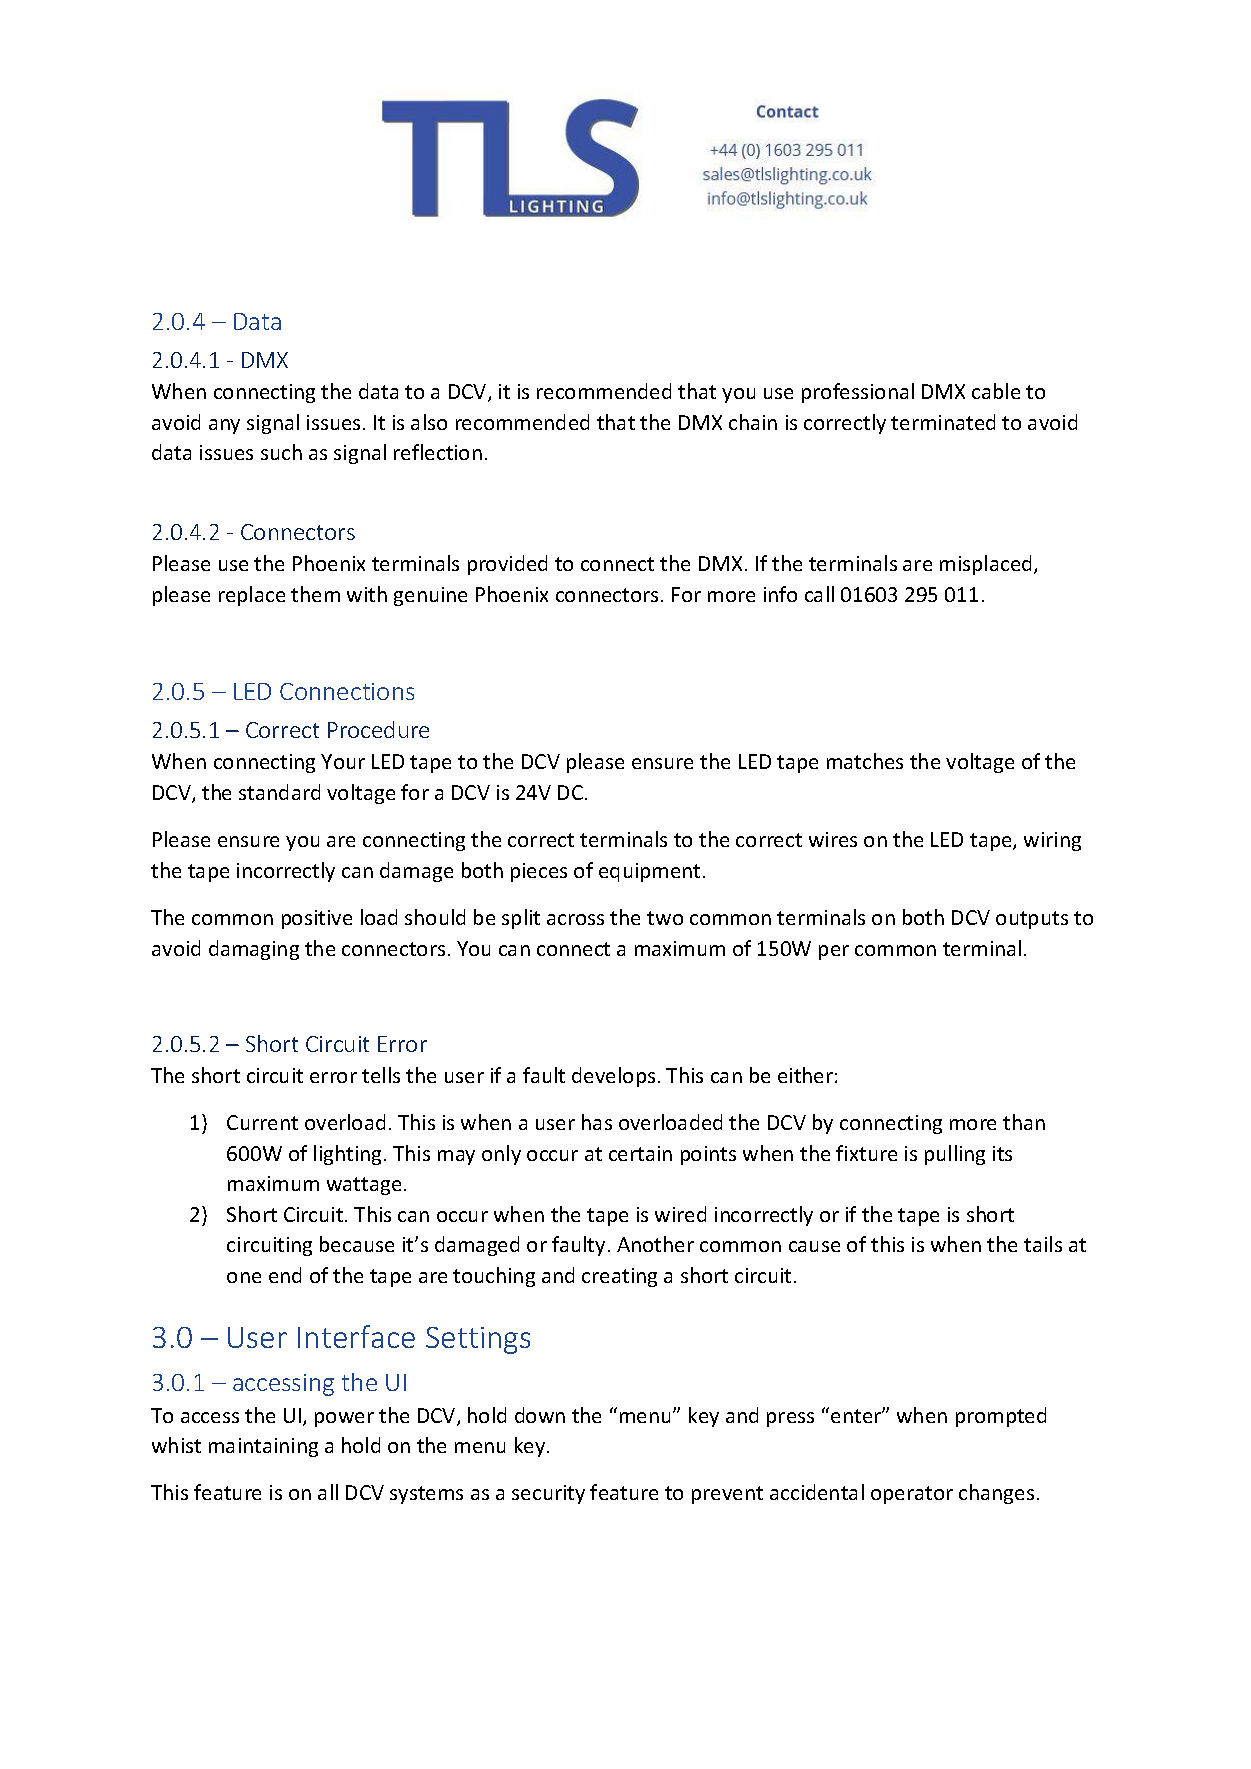 The width and height of the image is (1251, 1769). What do you see at coordinates (943, 422) in the image?
I see `terminated` at bounding box center [943, 422].
